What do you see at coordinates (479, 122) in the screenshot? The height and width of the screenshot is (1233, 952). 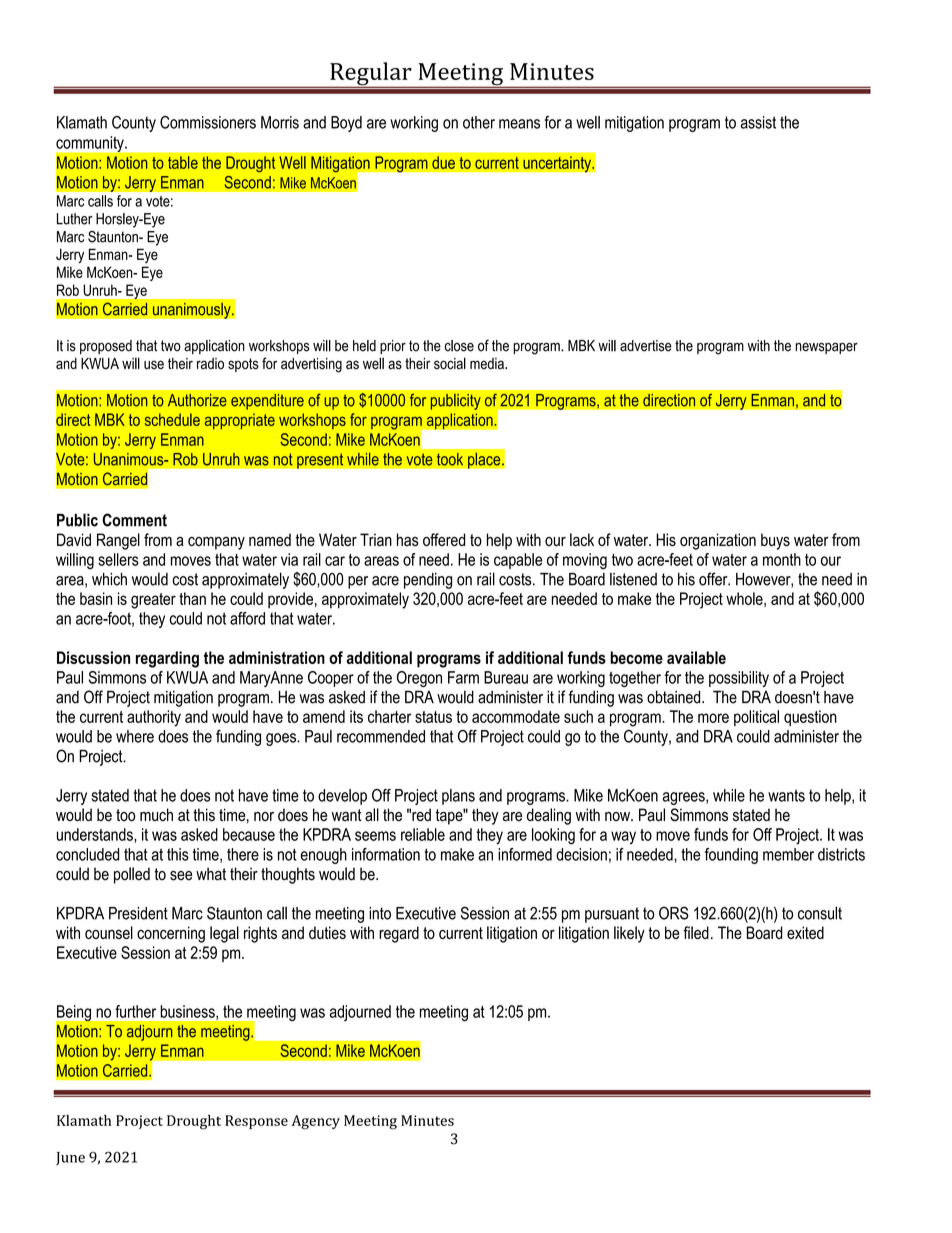 I see `other` at bounding box center [479, 122].
